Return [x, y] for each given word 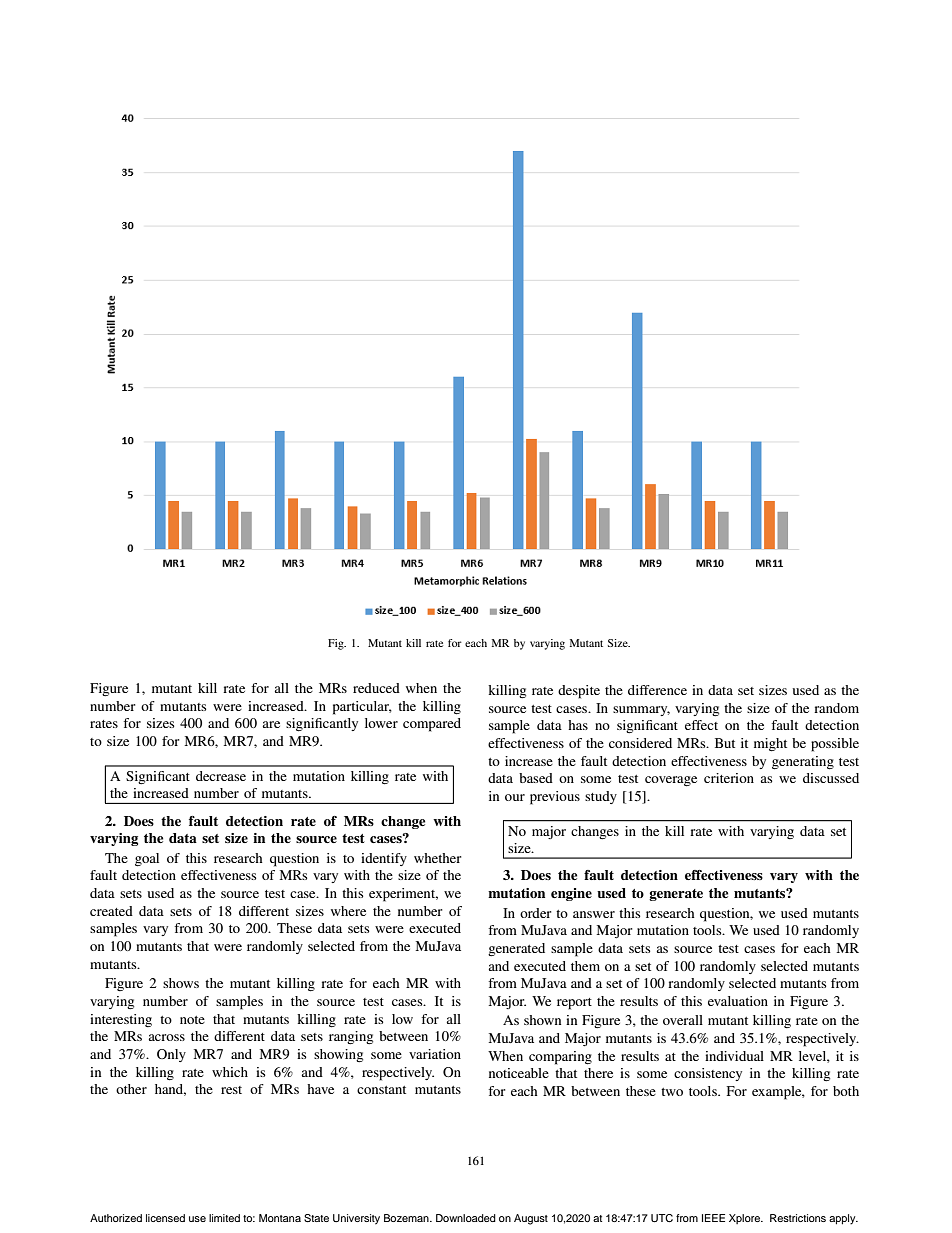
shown [542, 1020]
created [111, 911]
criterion [729, 778]
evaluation [738, 1001]
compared [432, 725]
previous [555, 798]
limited [224, 1218]
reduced [376, 688]
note [192, 1020]
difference [657, 690]
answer [594, 914]
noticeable [519, 1073]
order [535, 913]
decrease [221, 776]
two [672, 1092]
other [131, 1089]
